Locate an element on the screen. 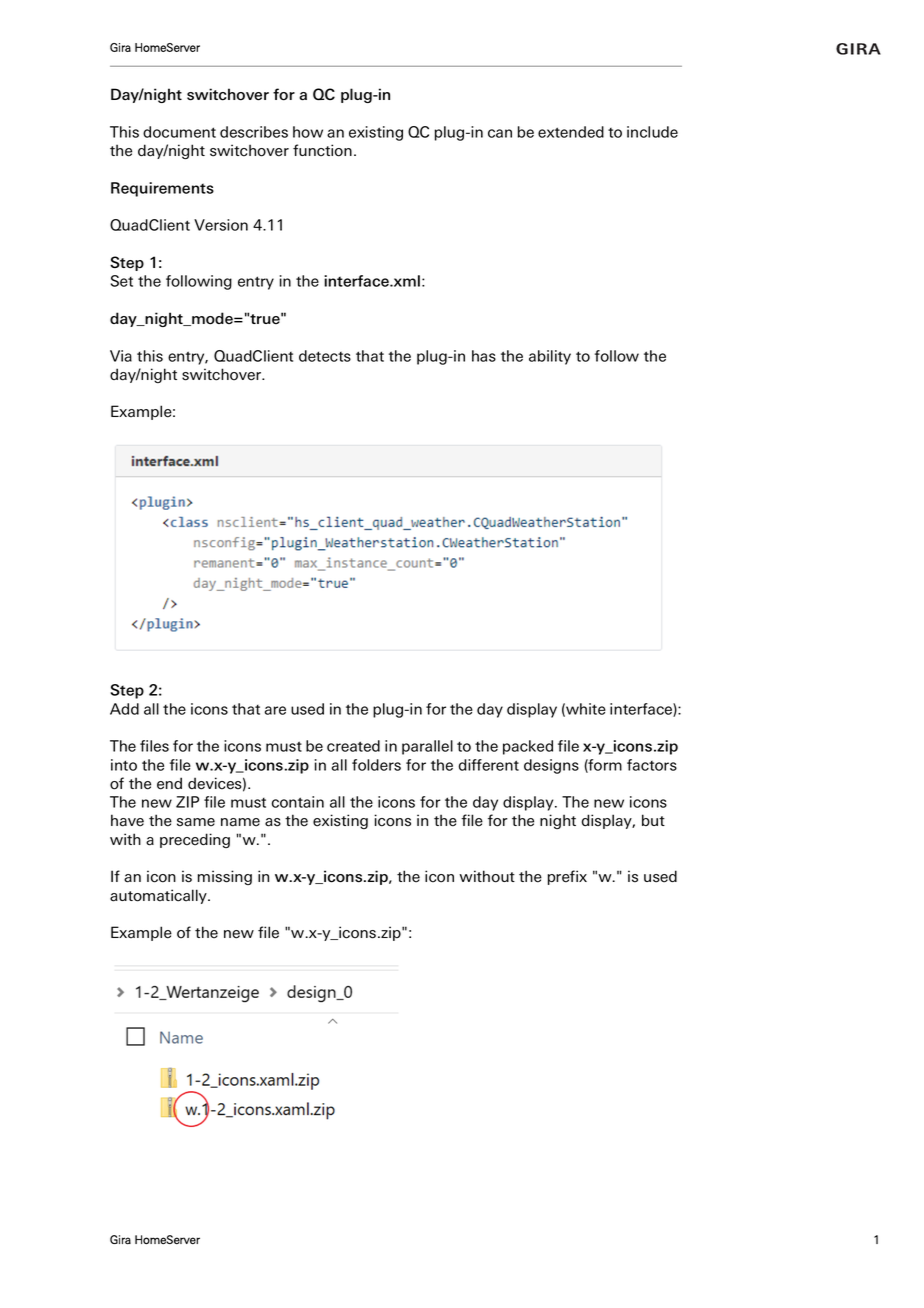 Image resolution: width=924 pixels, height=1308 pixels. are is located at coordinates (275, 710).
